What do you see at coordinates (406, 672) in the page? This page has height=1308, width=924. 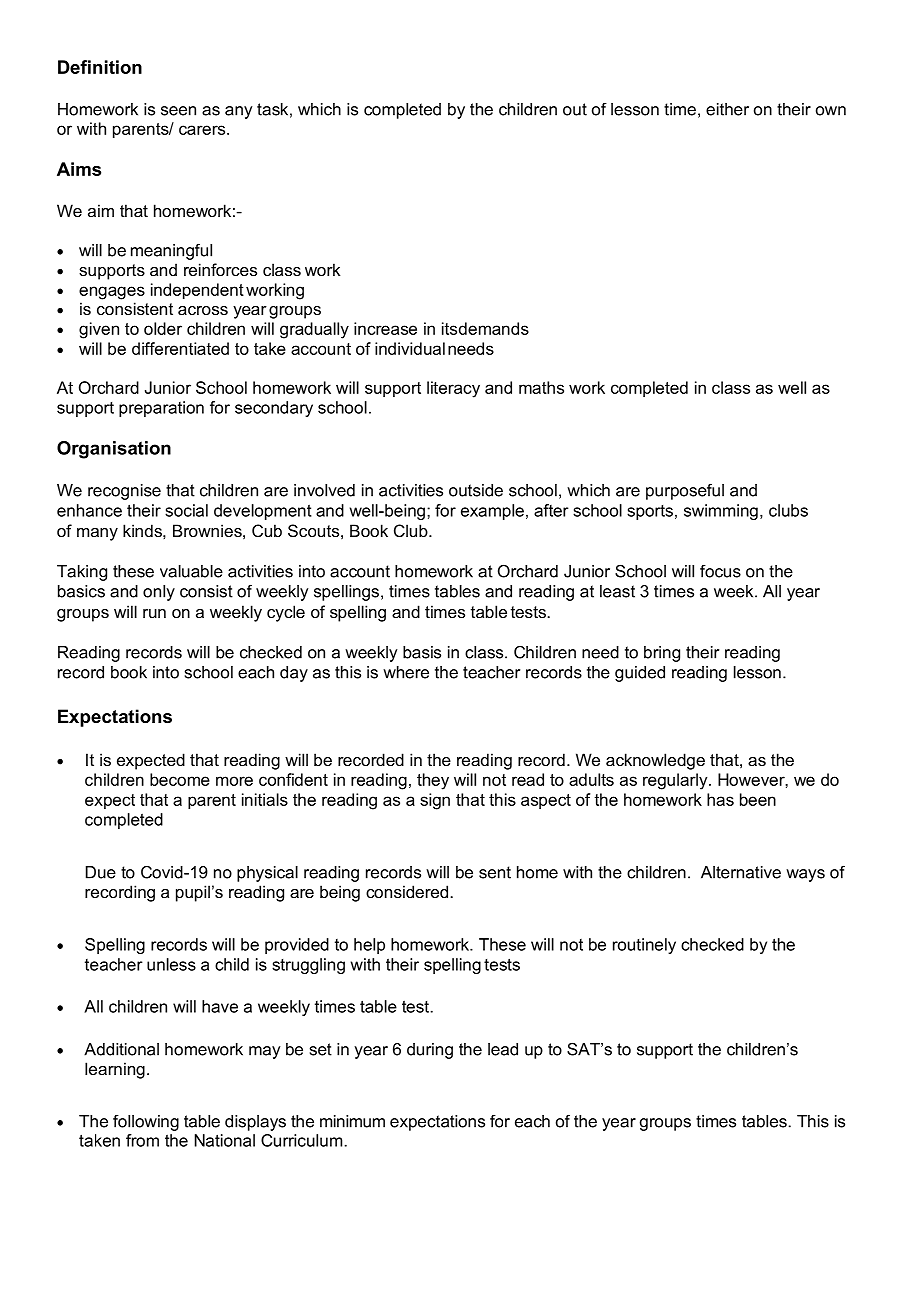 I see `where` at bounding box center [406, 672].
